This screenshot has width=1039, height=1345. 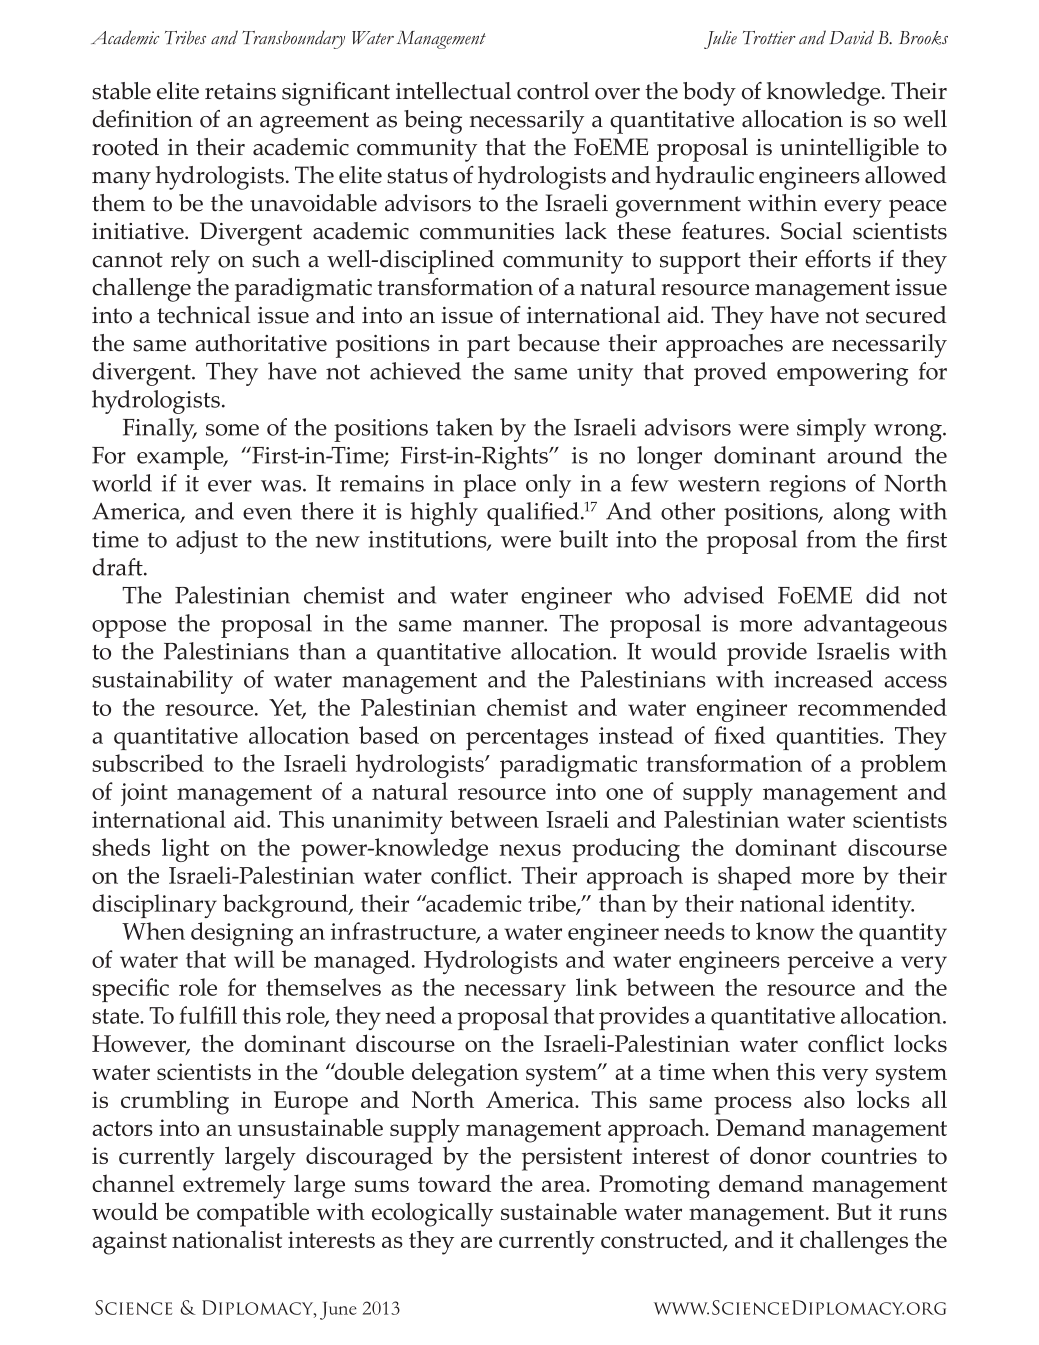 What do you see at coordinates (873, 906) in the screenshot?
I see `identity` at bounding box center [873, 906].
